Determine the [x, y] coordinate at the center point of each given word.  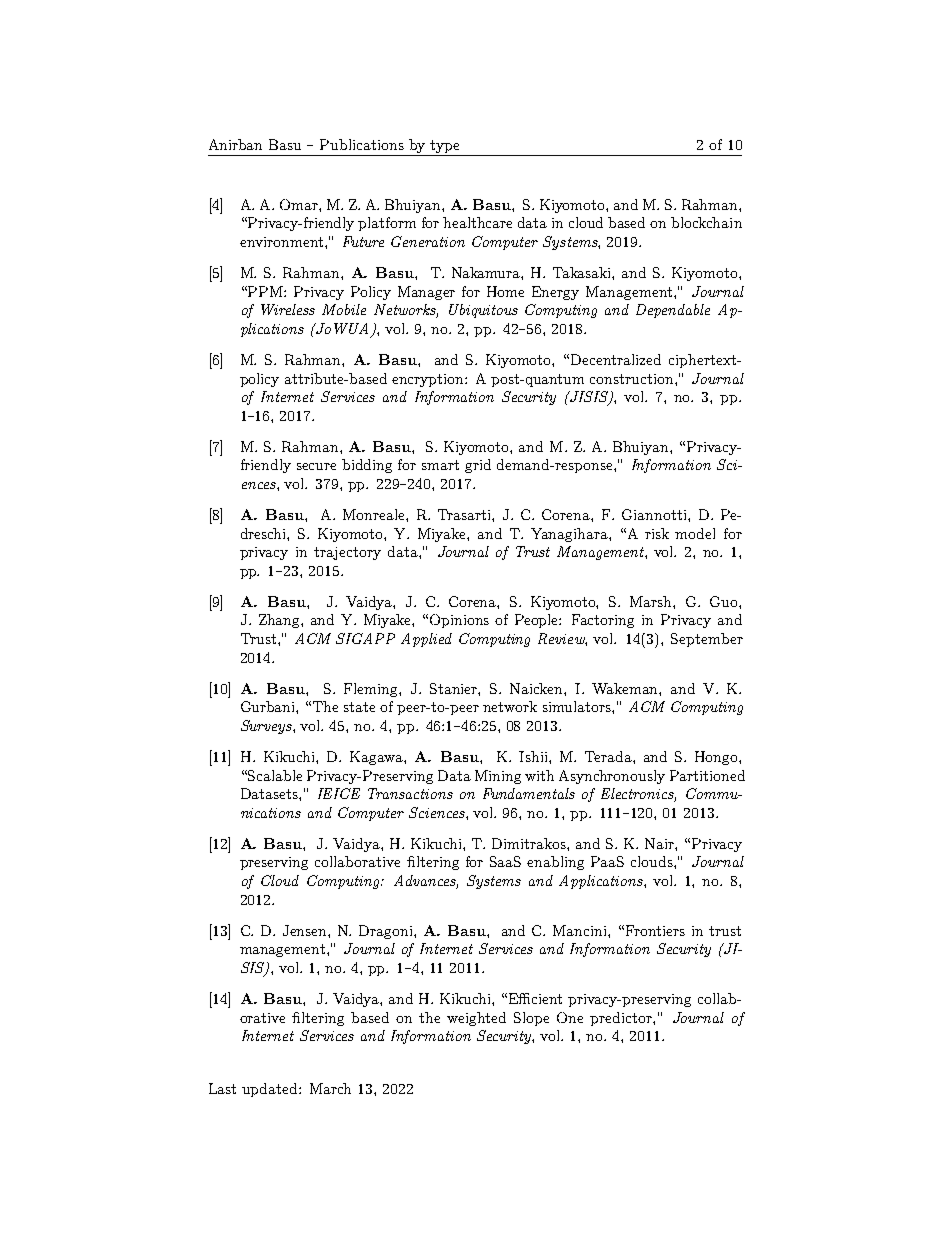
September [707, 640]
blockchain [706, 222]
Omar [300, 204]
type [445, 148]
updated [271, 1090]
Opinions [459, 621]
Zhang [280, 621]
